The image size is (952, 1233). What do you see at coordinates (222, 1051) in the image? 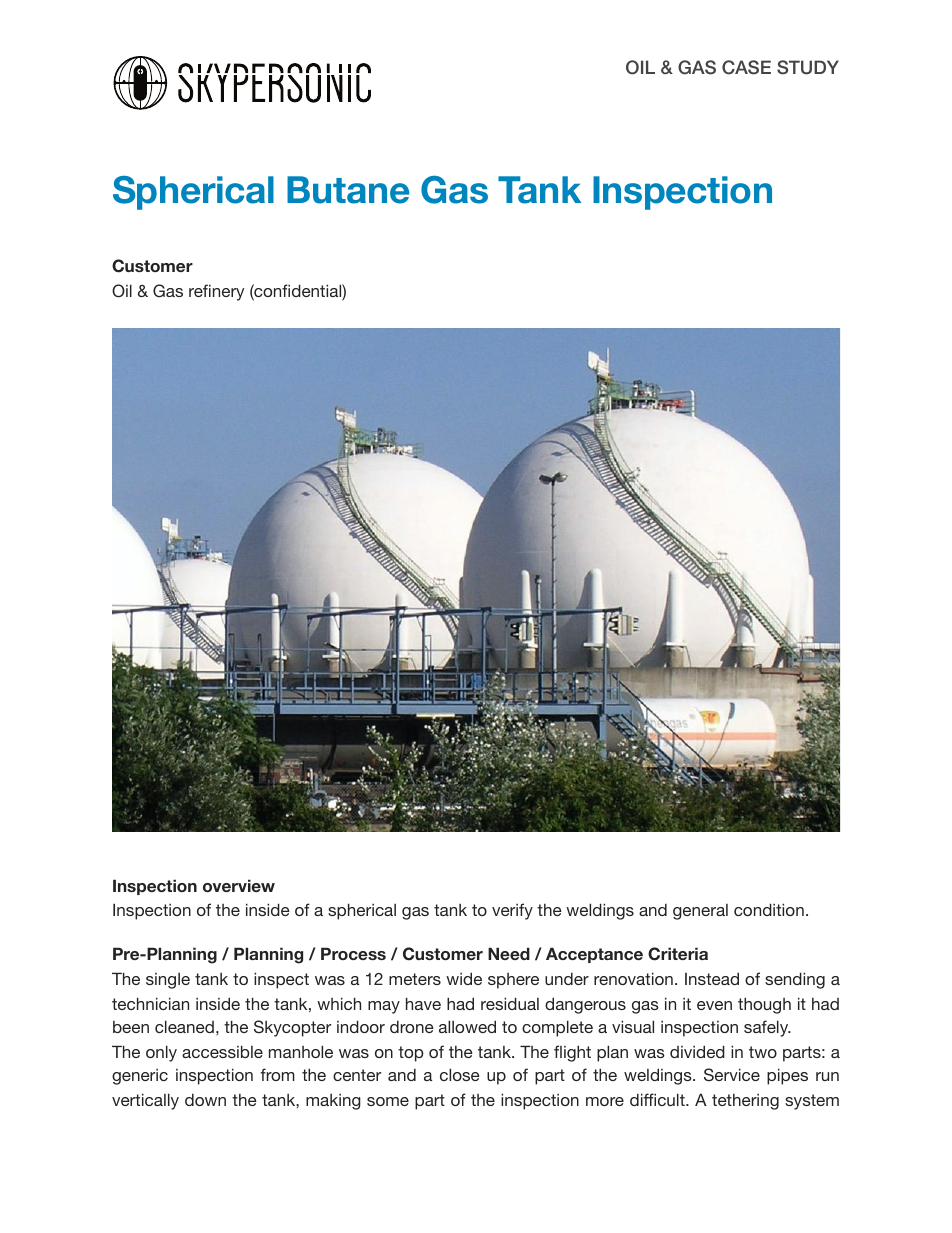
I see `accessible` at bounding box center [222, 1051].
